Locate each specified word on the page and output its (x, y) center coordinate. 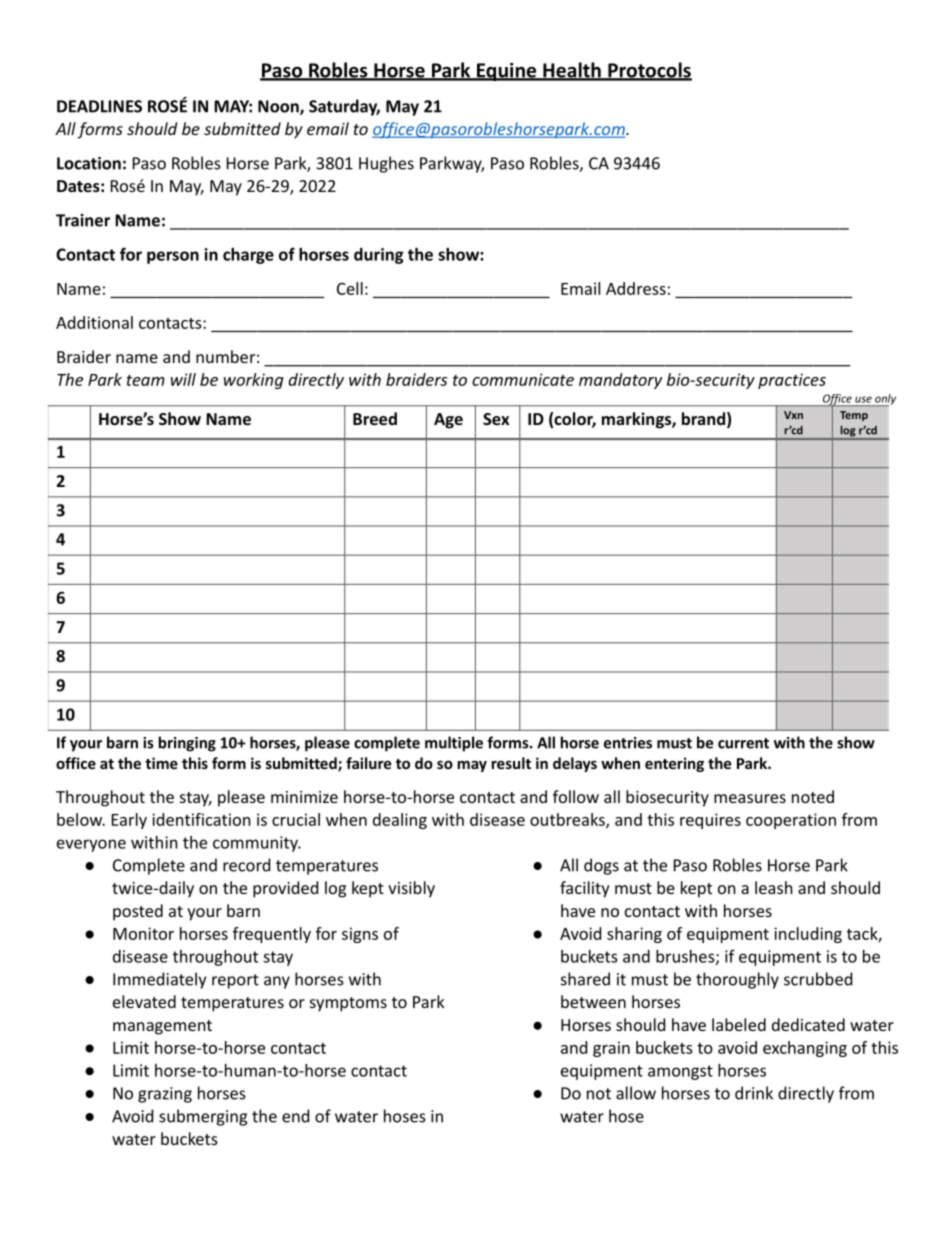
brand (703, 418)
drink (754, 1093)
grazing (165, 1095)
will (183, 379)
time (161, 763)
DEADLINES (99, 106)
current (743, 743)
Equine (506, 72)
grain (611, 1049)
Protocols (649, 71)
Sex (496, 419)
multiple (454, 744)
